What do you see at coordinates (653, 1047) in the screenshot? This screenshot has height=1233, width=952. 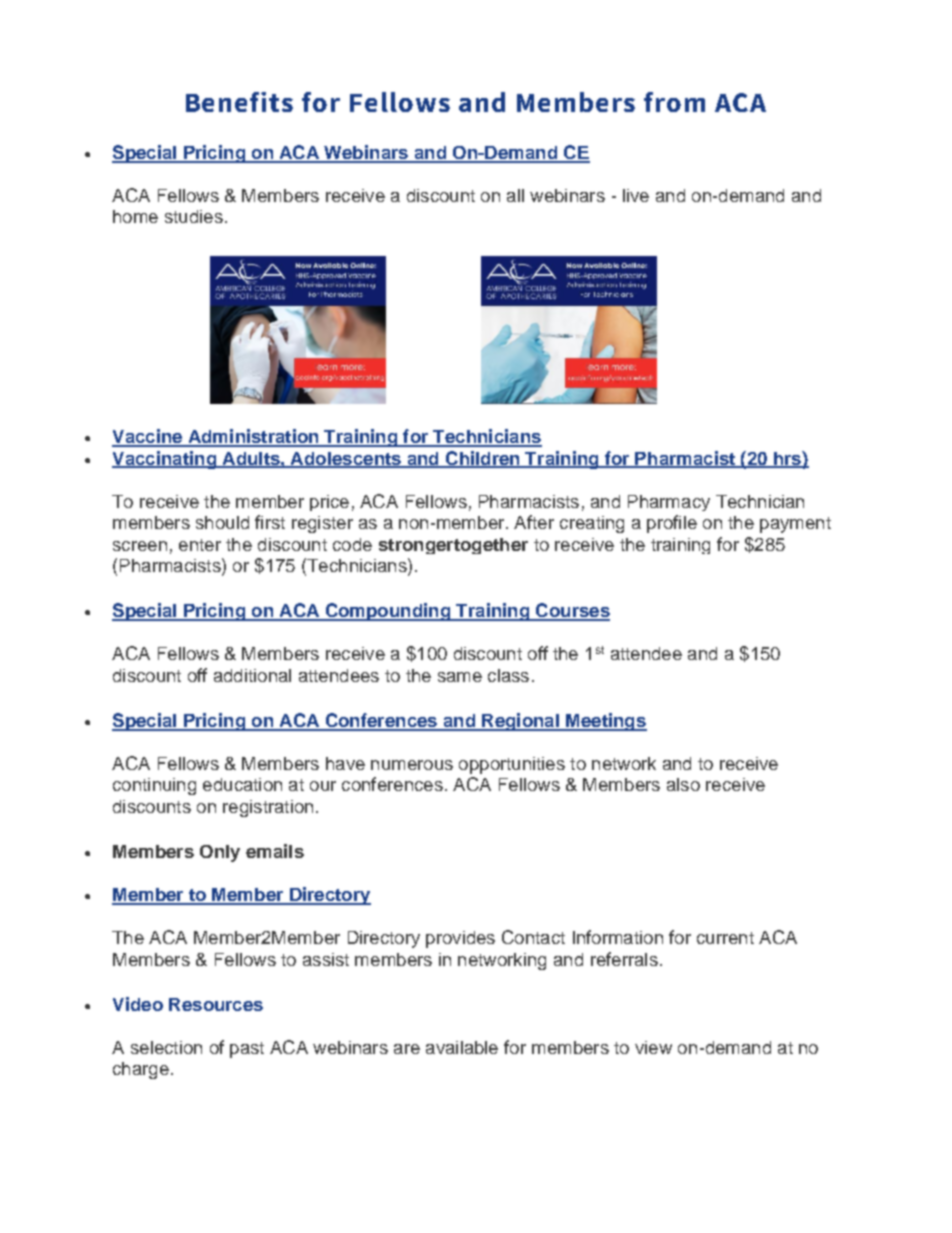 I see `view` at bounding box center [653, 1047].
